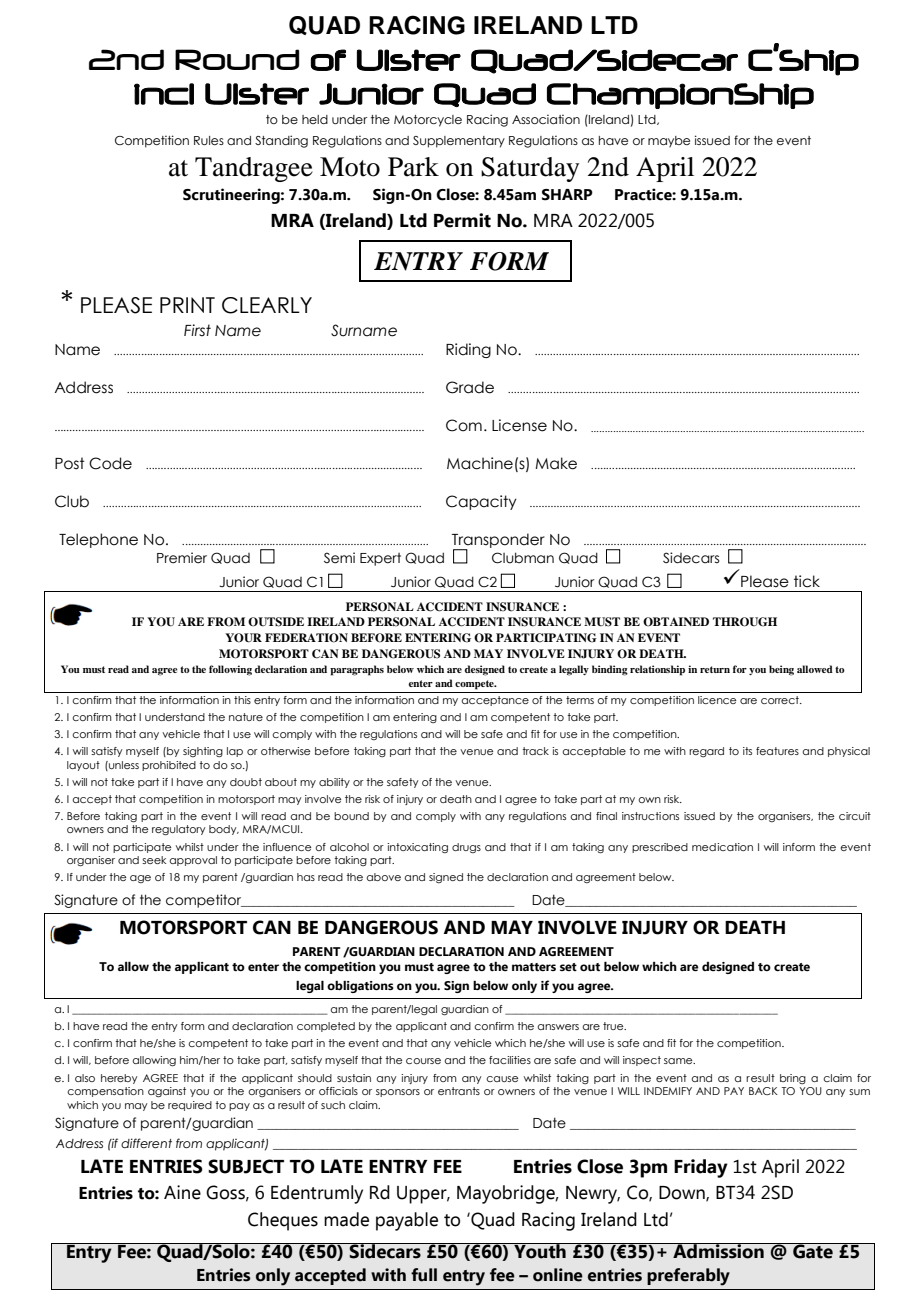 The width and height of the screenshot is (924, 1308). What do you see at coordinates (718, 1251) in the screenshot?
I see `Admission` at bounding box center [718, 1251].
